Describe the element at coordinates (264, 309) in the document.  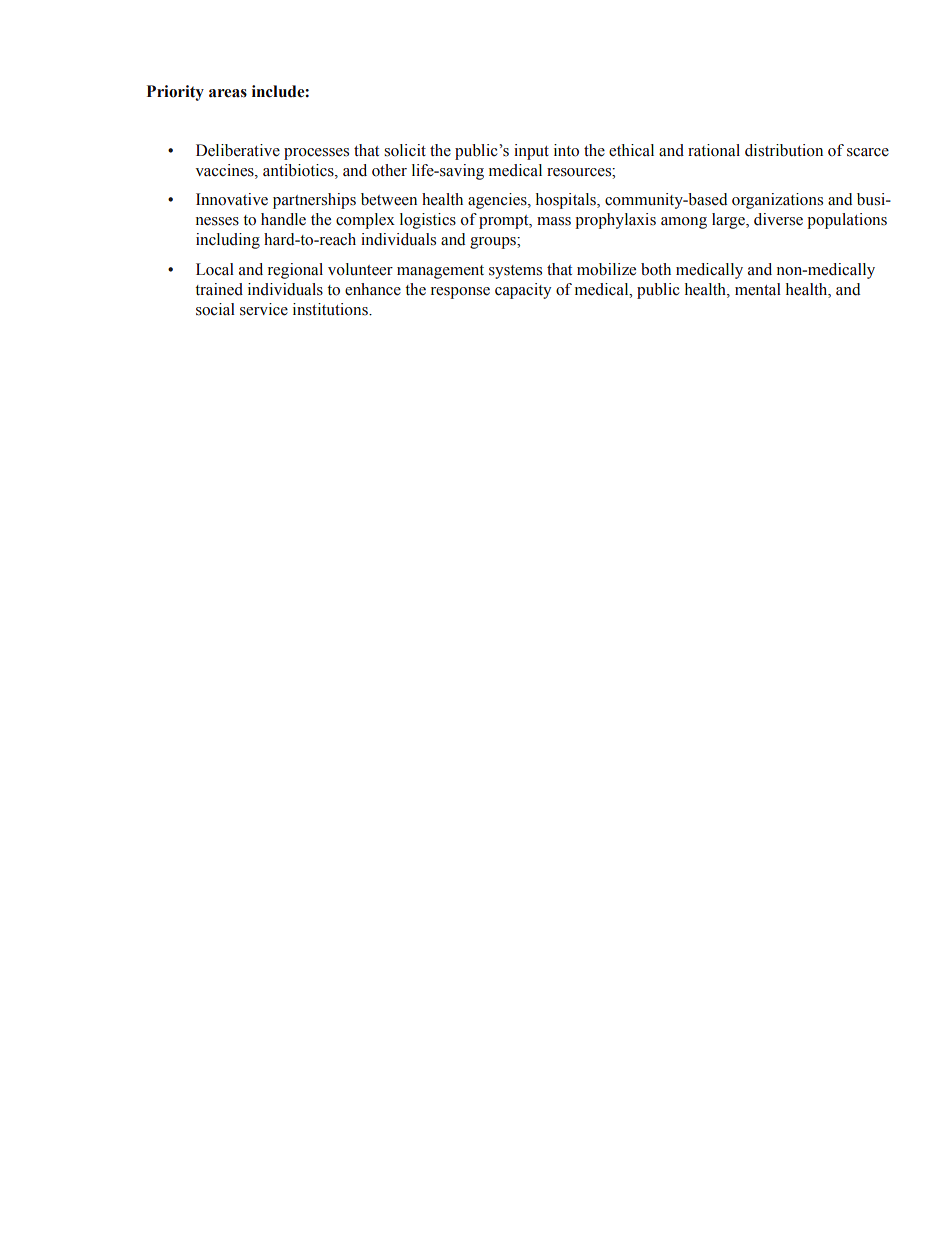
I see `service` at that location.
